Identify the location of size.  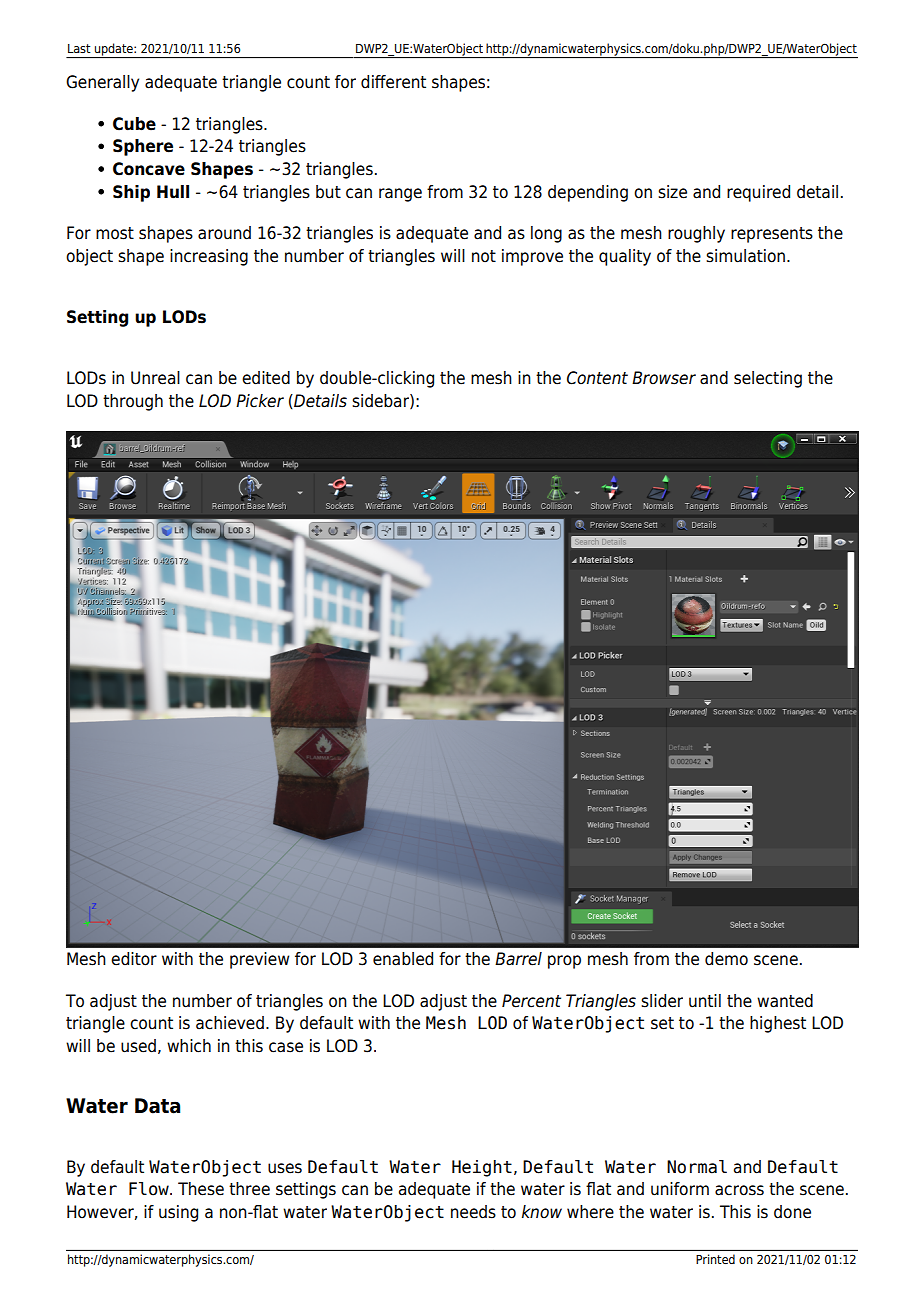
(672, 192).
